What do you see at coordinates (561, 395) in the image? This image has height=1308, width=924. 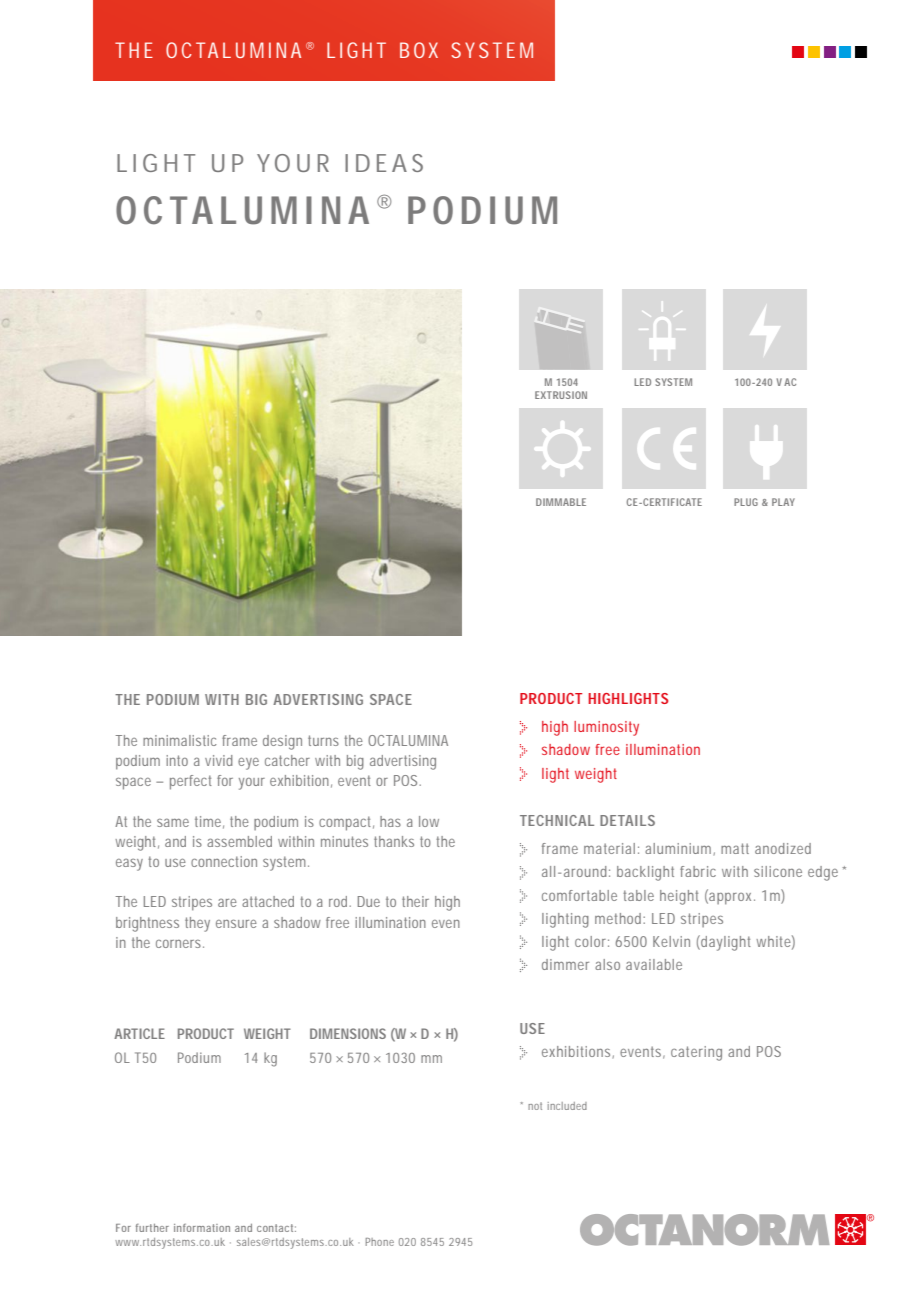 I see `EXTRUSION` at bounding box center [561, 395].
